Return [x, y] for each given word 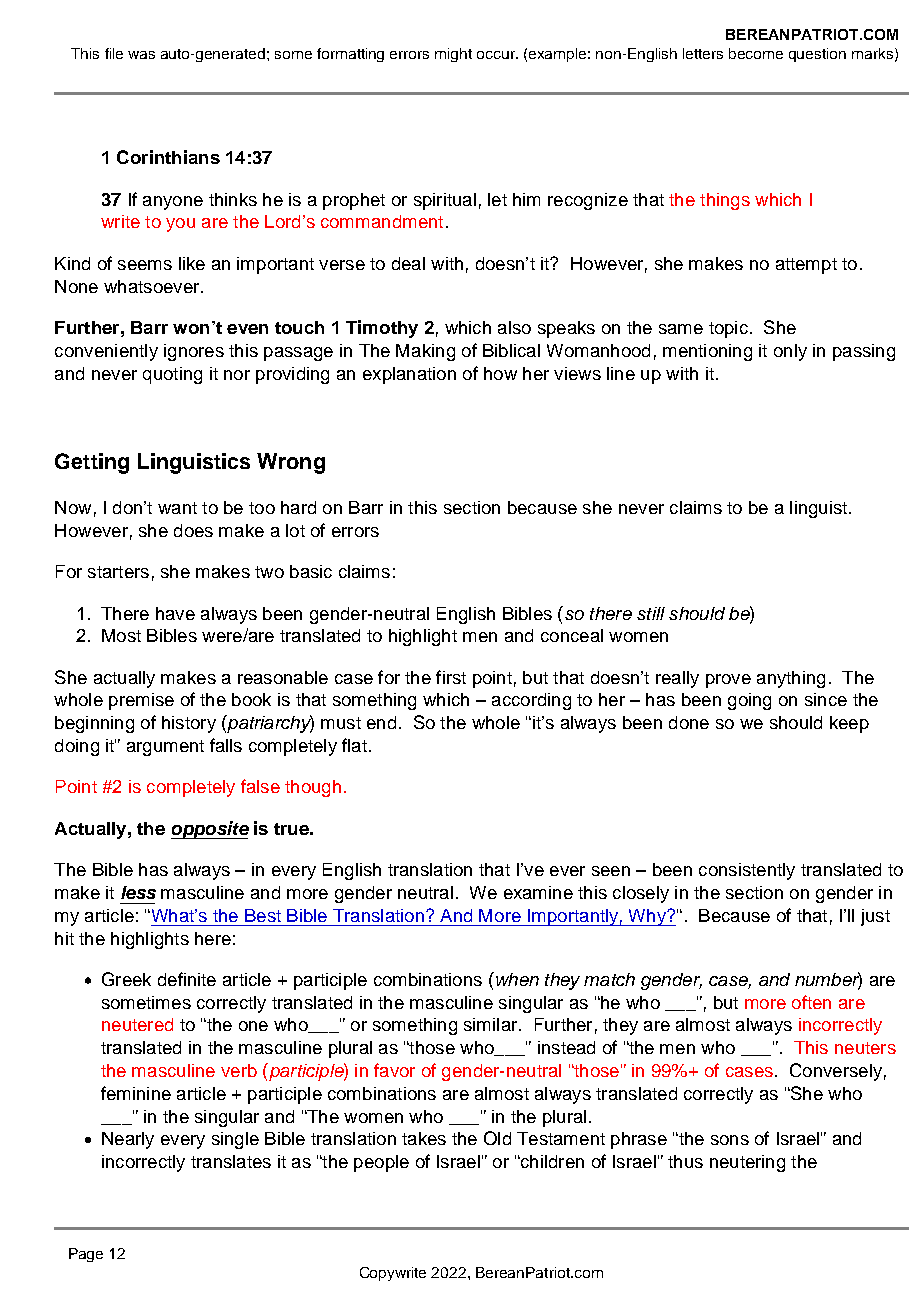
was [141, 55]
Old [497, 1138]
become [756, 53]
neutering [747, 1163]
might [453, 55]
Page [86, 1255]
